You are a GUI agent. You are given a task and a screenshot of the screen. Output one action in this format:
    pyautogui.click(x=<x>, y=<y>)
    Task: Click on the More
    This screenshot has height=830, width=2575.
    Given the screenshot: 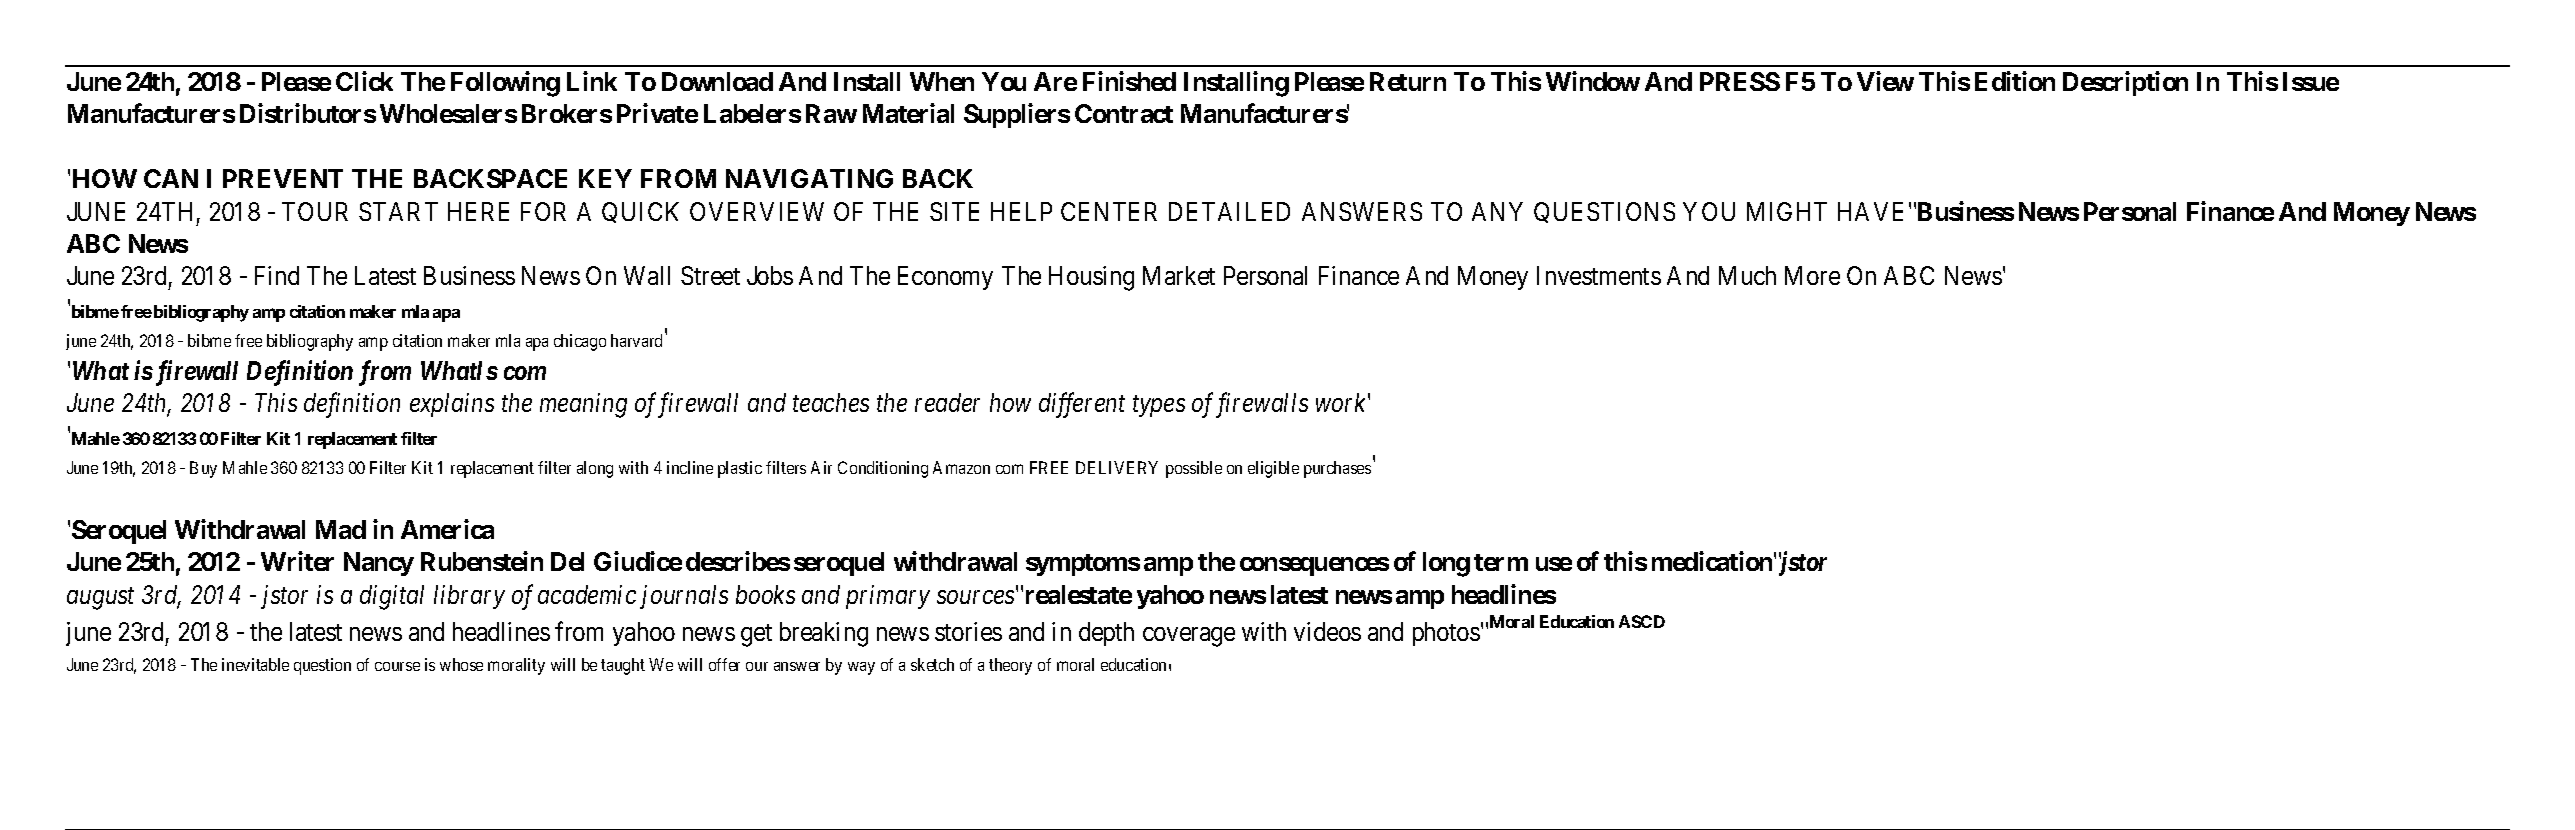 What is the action you would take?
    pyautogui.click(x=1812, y=275)
